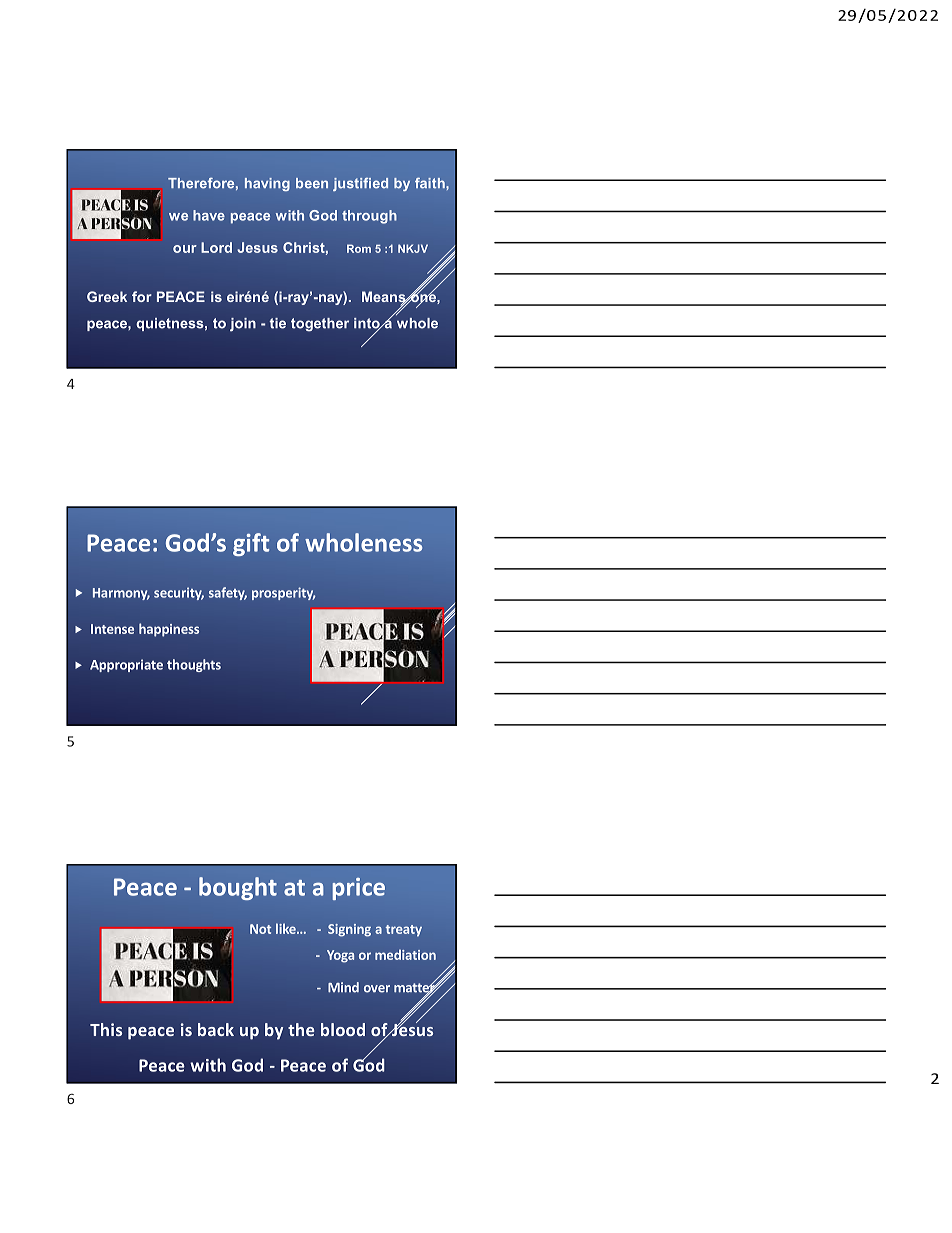  I want to click on our, so click(185, 249).
